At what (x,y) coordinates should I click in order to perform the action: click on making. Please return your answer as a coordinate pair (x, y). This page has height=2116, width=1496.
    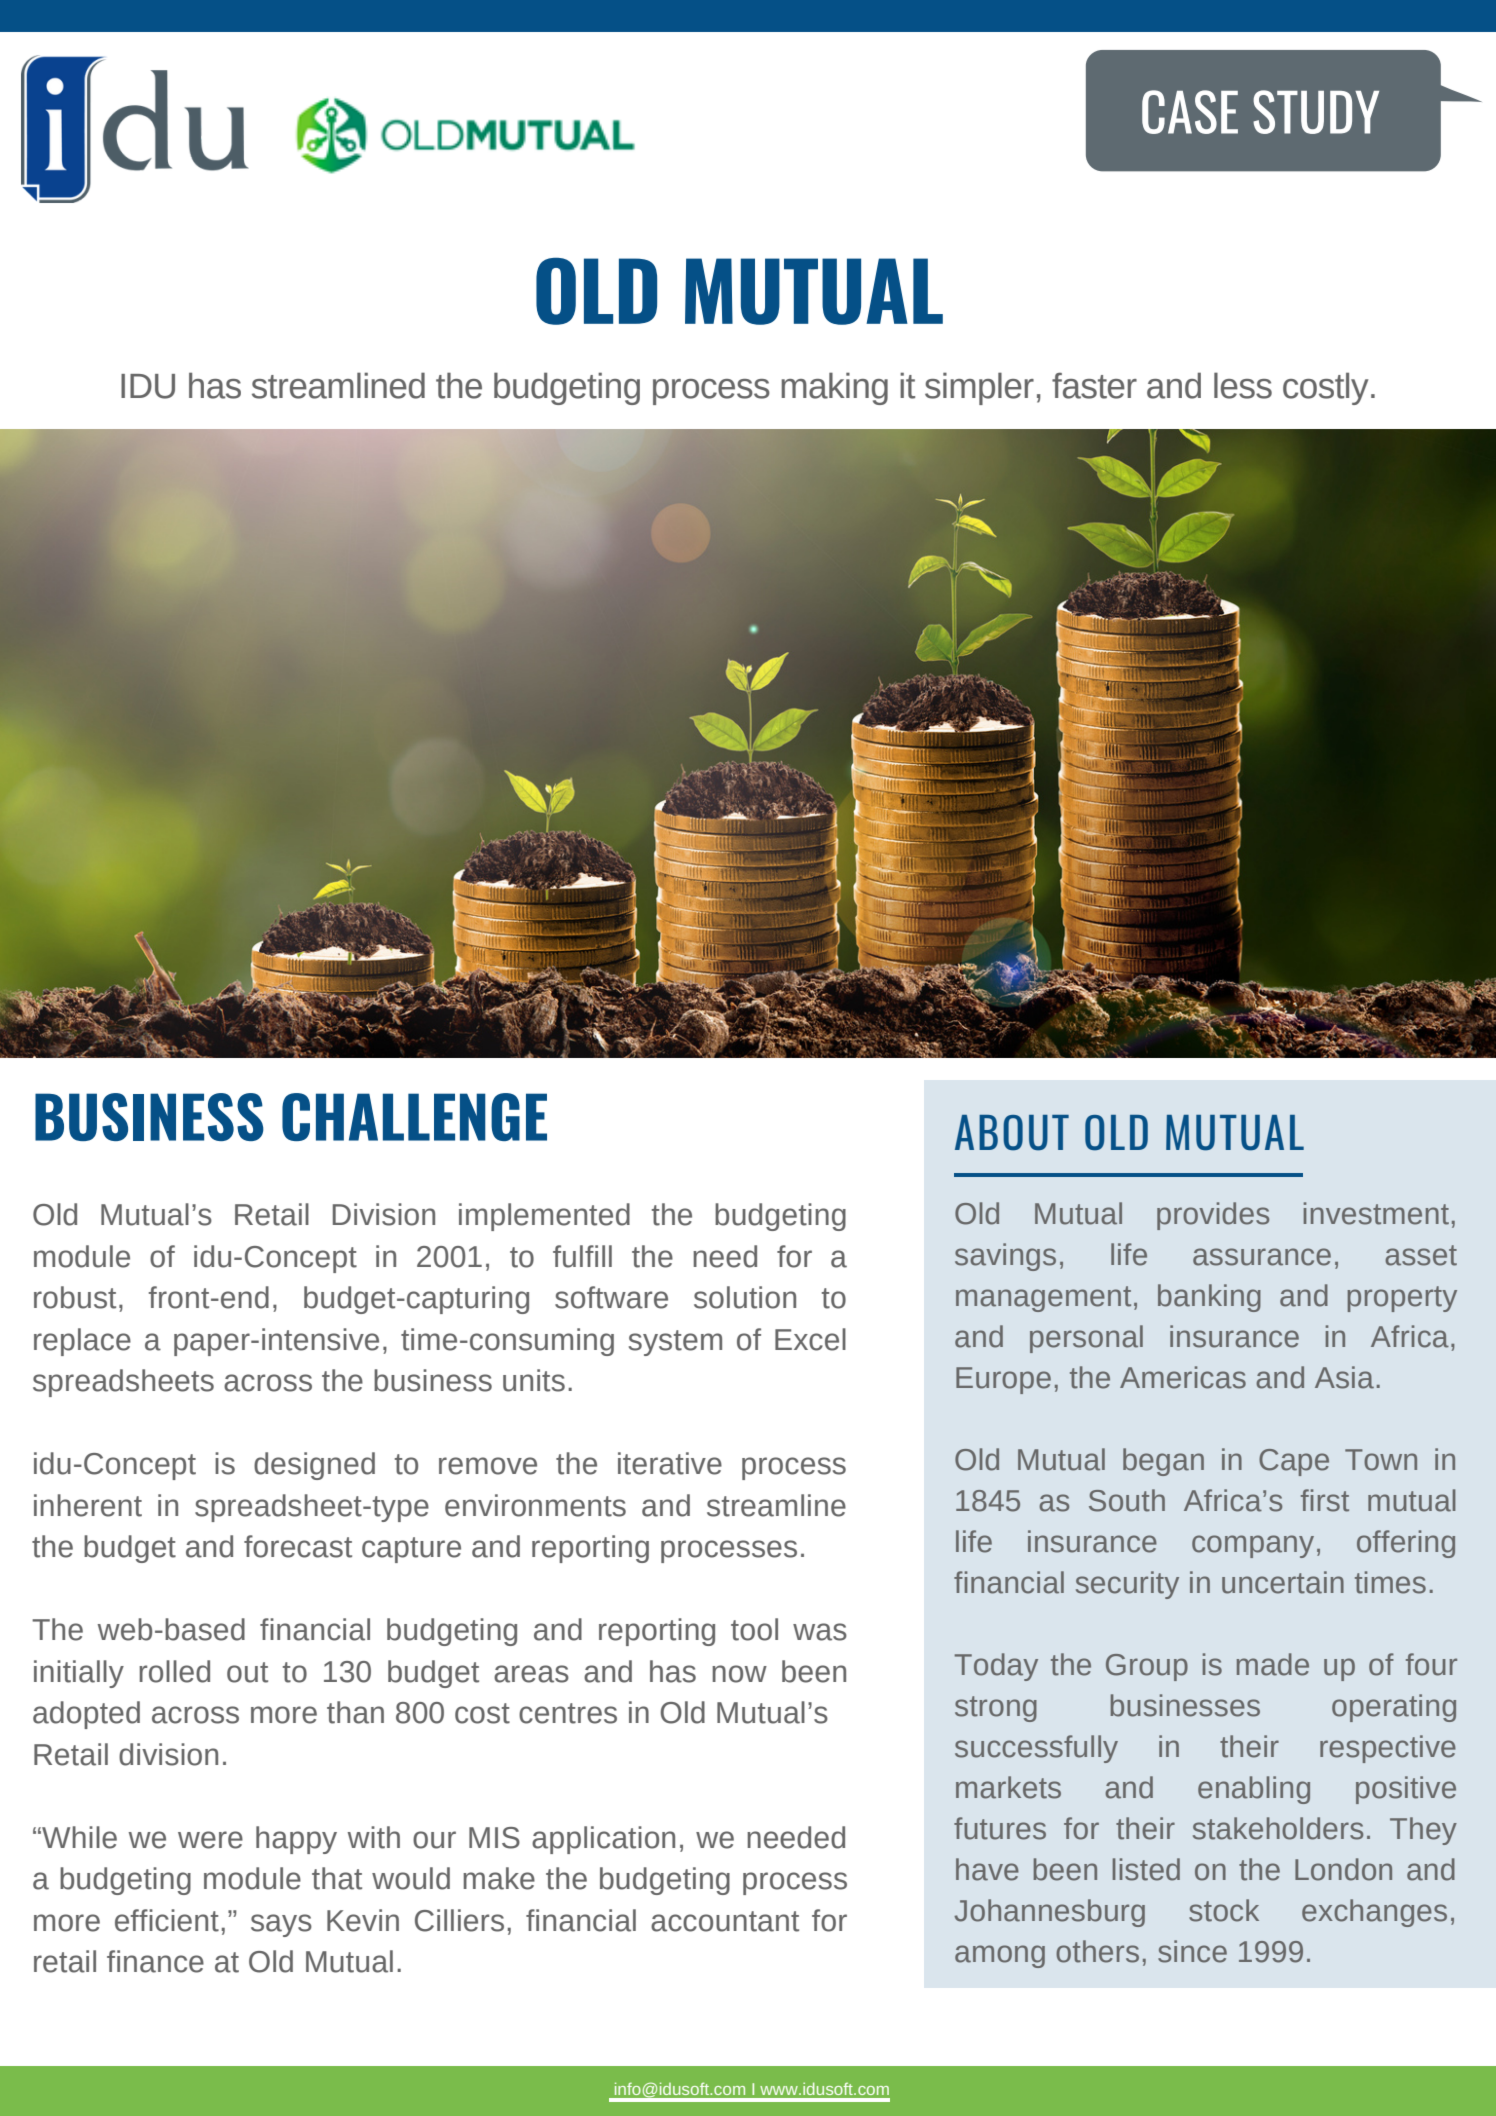
    Looking at the image, I should click on (834, 388).
